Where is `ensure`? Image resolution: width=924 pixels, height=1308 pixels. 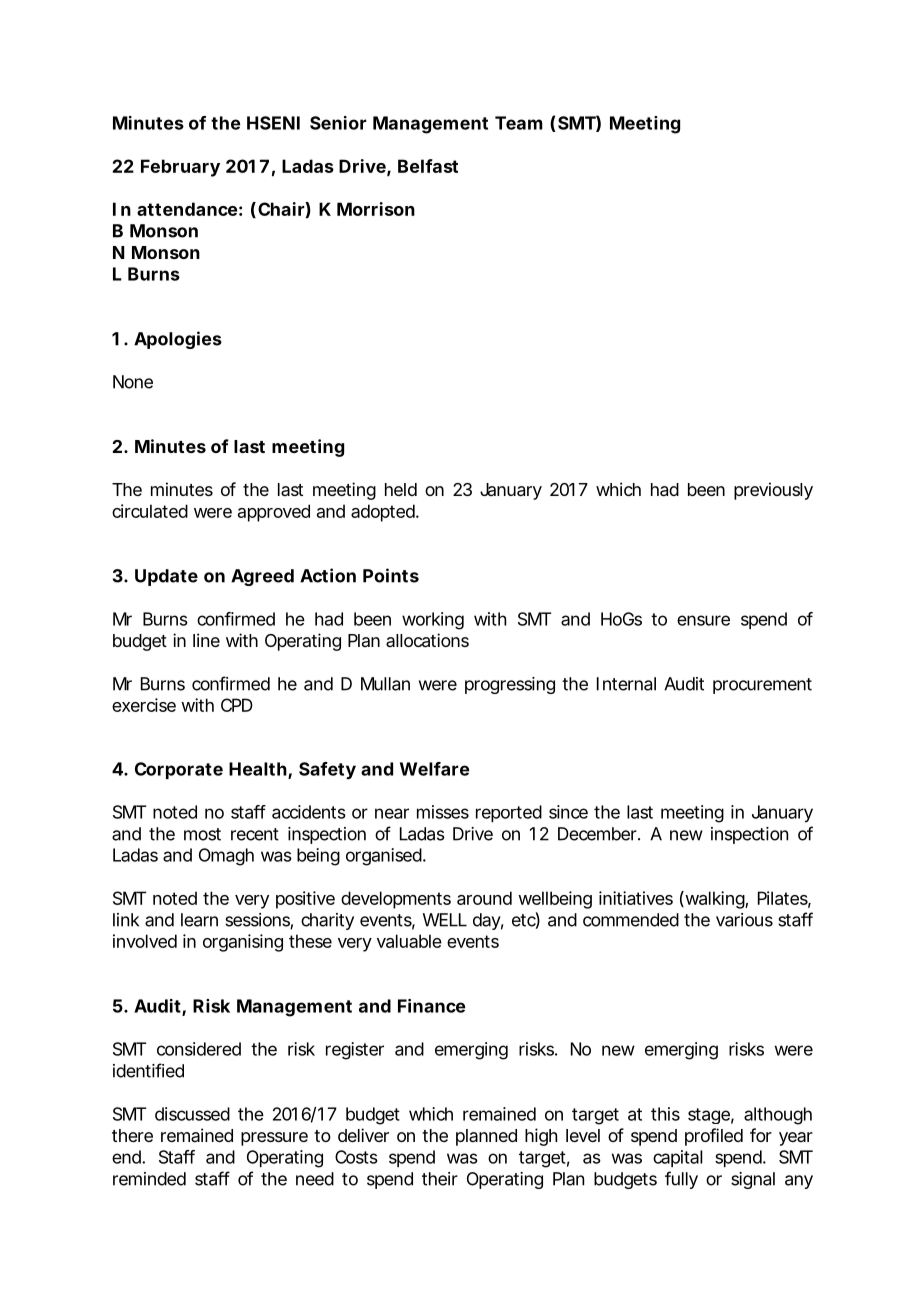 ensure is located at coordinates (703, 620).
